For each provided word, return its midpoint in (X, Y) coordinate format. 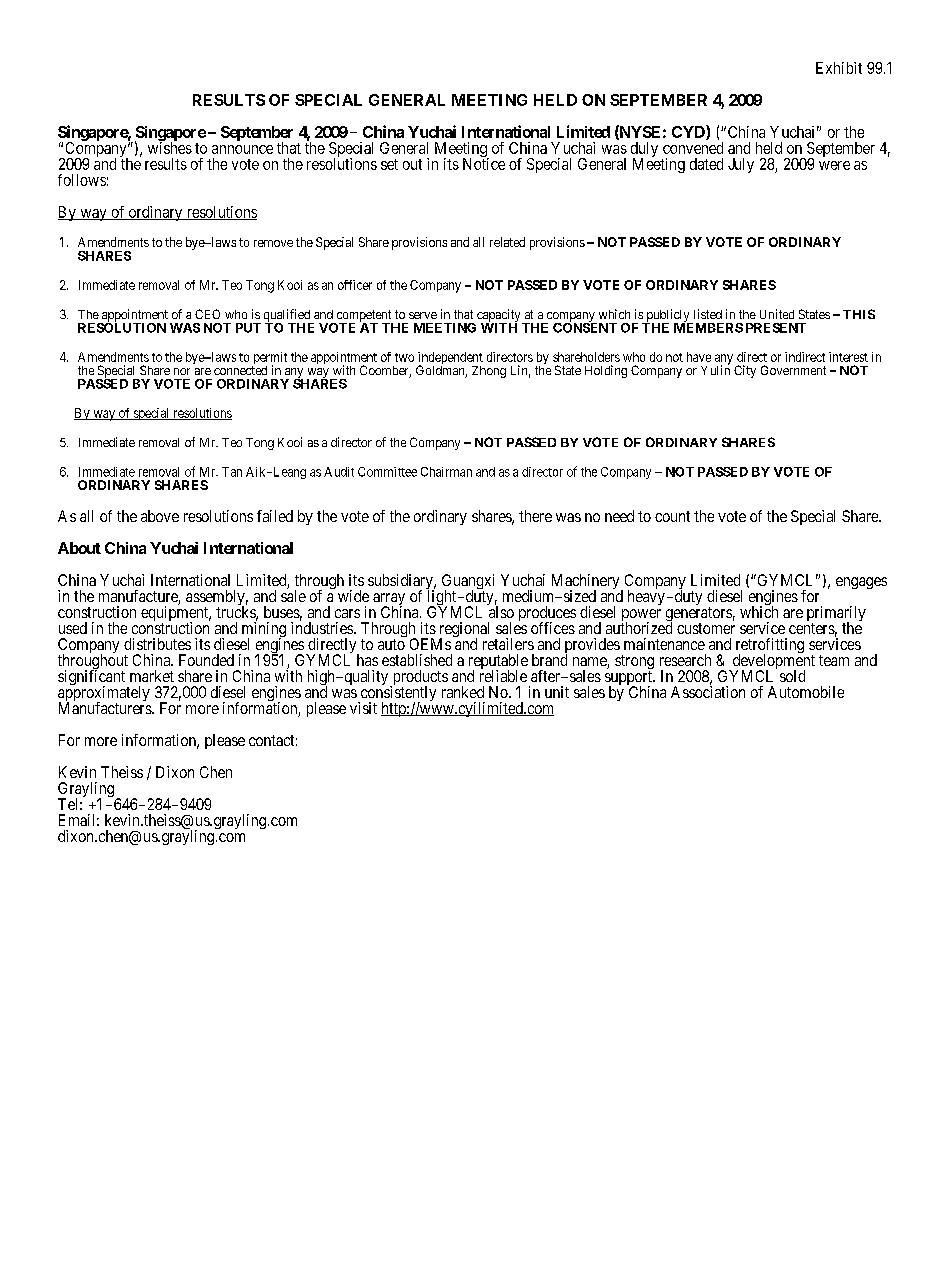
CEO (207, 314)
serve (423, 315)
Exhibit (839, 68)
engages (861, 583)
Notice (484, 163)
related (507, 242)
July (741, 165)
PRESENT (776, 328)
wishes (170, 147)
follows (82, 180)
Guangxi (468, 583)
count (672, 516)
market (152, 676)
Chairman (446, 472)
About (79, 548)
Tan (232, 472)
